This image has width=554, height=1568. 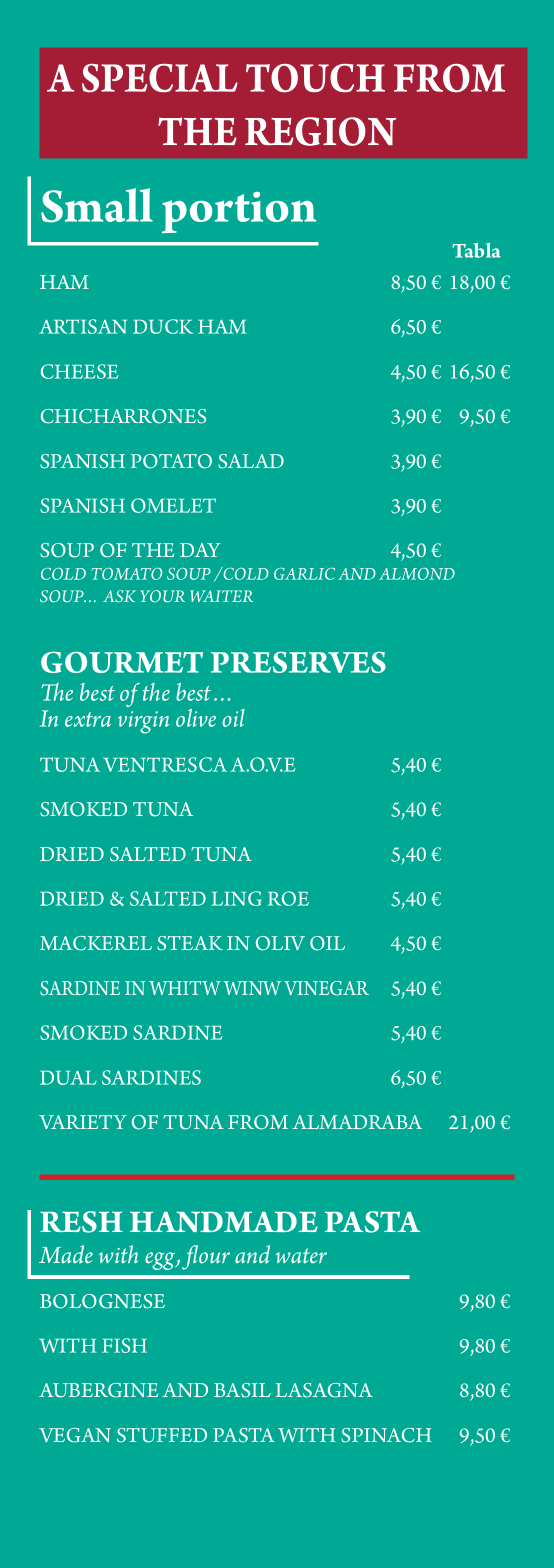 What do you see at coordinates (298, 662) in the image?
I see `PRESERVES` at bounding box center [298, 662].
